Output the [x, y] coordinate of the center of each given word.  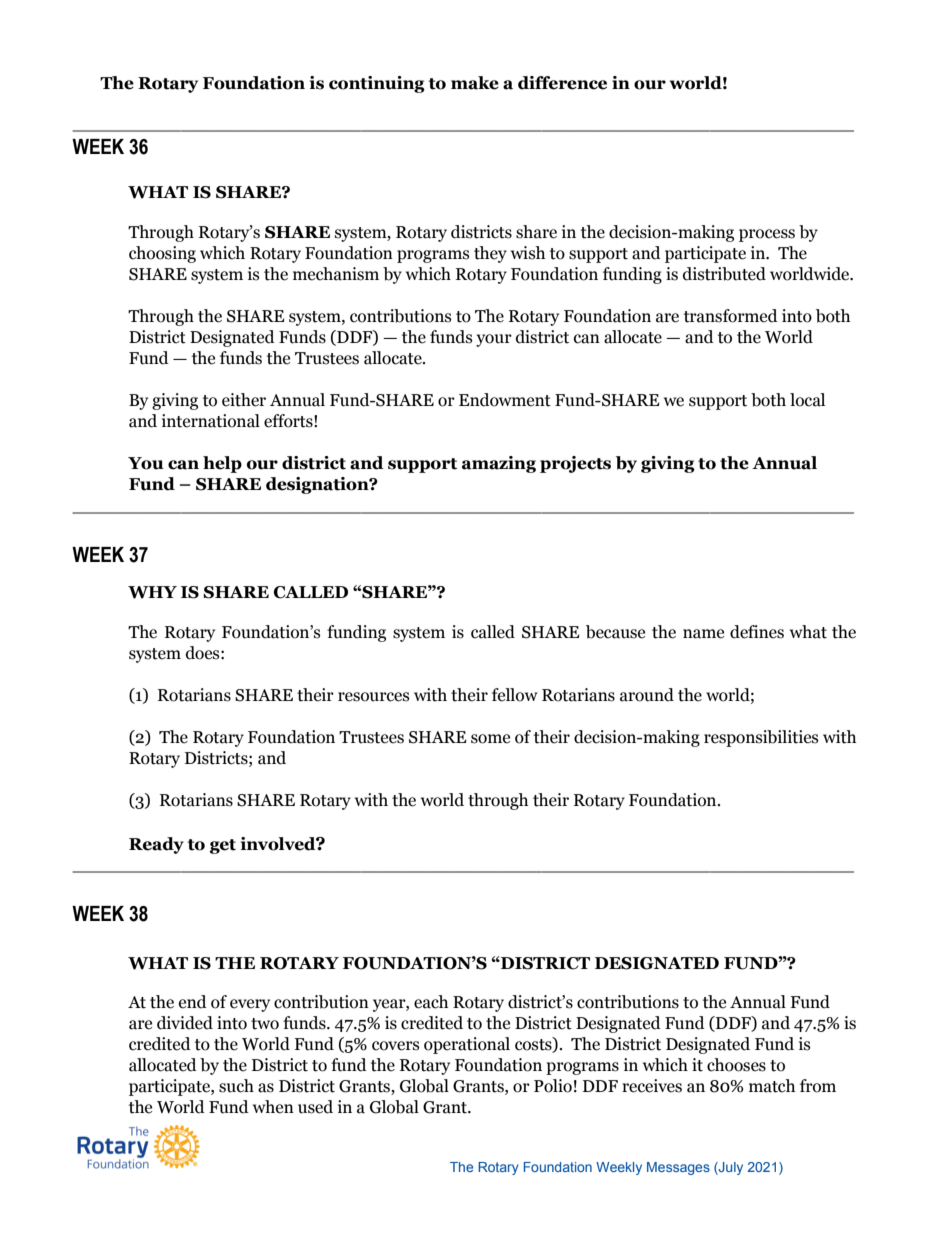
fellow [515, 695]
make [475, 83]
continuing [377, 84]
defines [757, 632]
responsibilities [761, 738]
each [431, 1002]
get [223, 846]
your [494, 340]
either [244, 400]
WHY [152, 592]
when [273, 1107]
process [767, 235]
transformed [731, 316]
